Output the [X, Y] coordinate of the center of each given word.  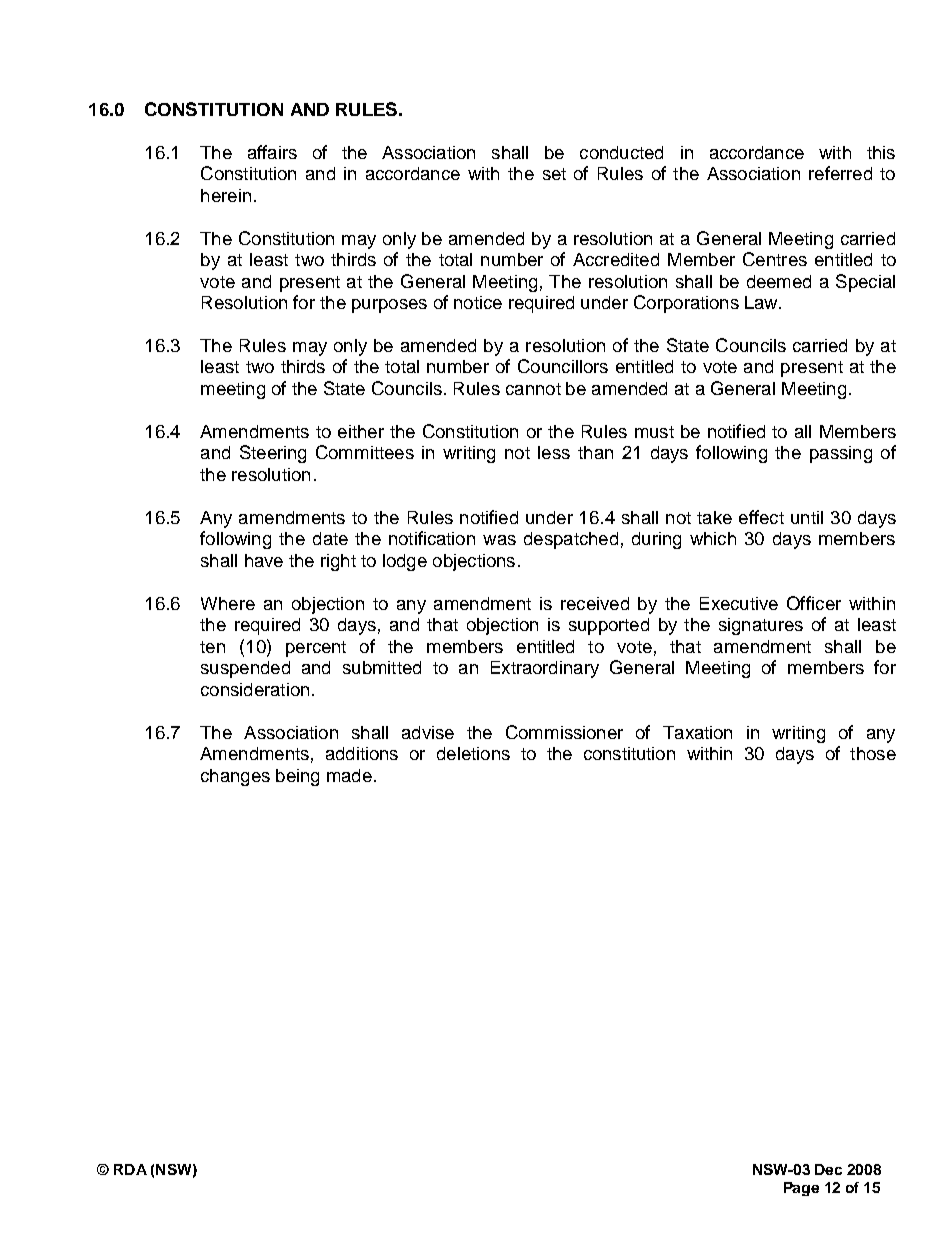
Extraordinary [545, 669]
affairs [272, 152]
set [554, 174]
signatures [761, 626]
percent [316, 649]
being [297, 777]
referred [840, 173]
